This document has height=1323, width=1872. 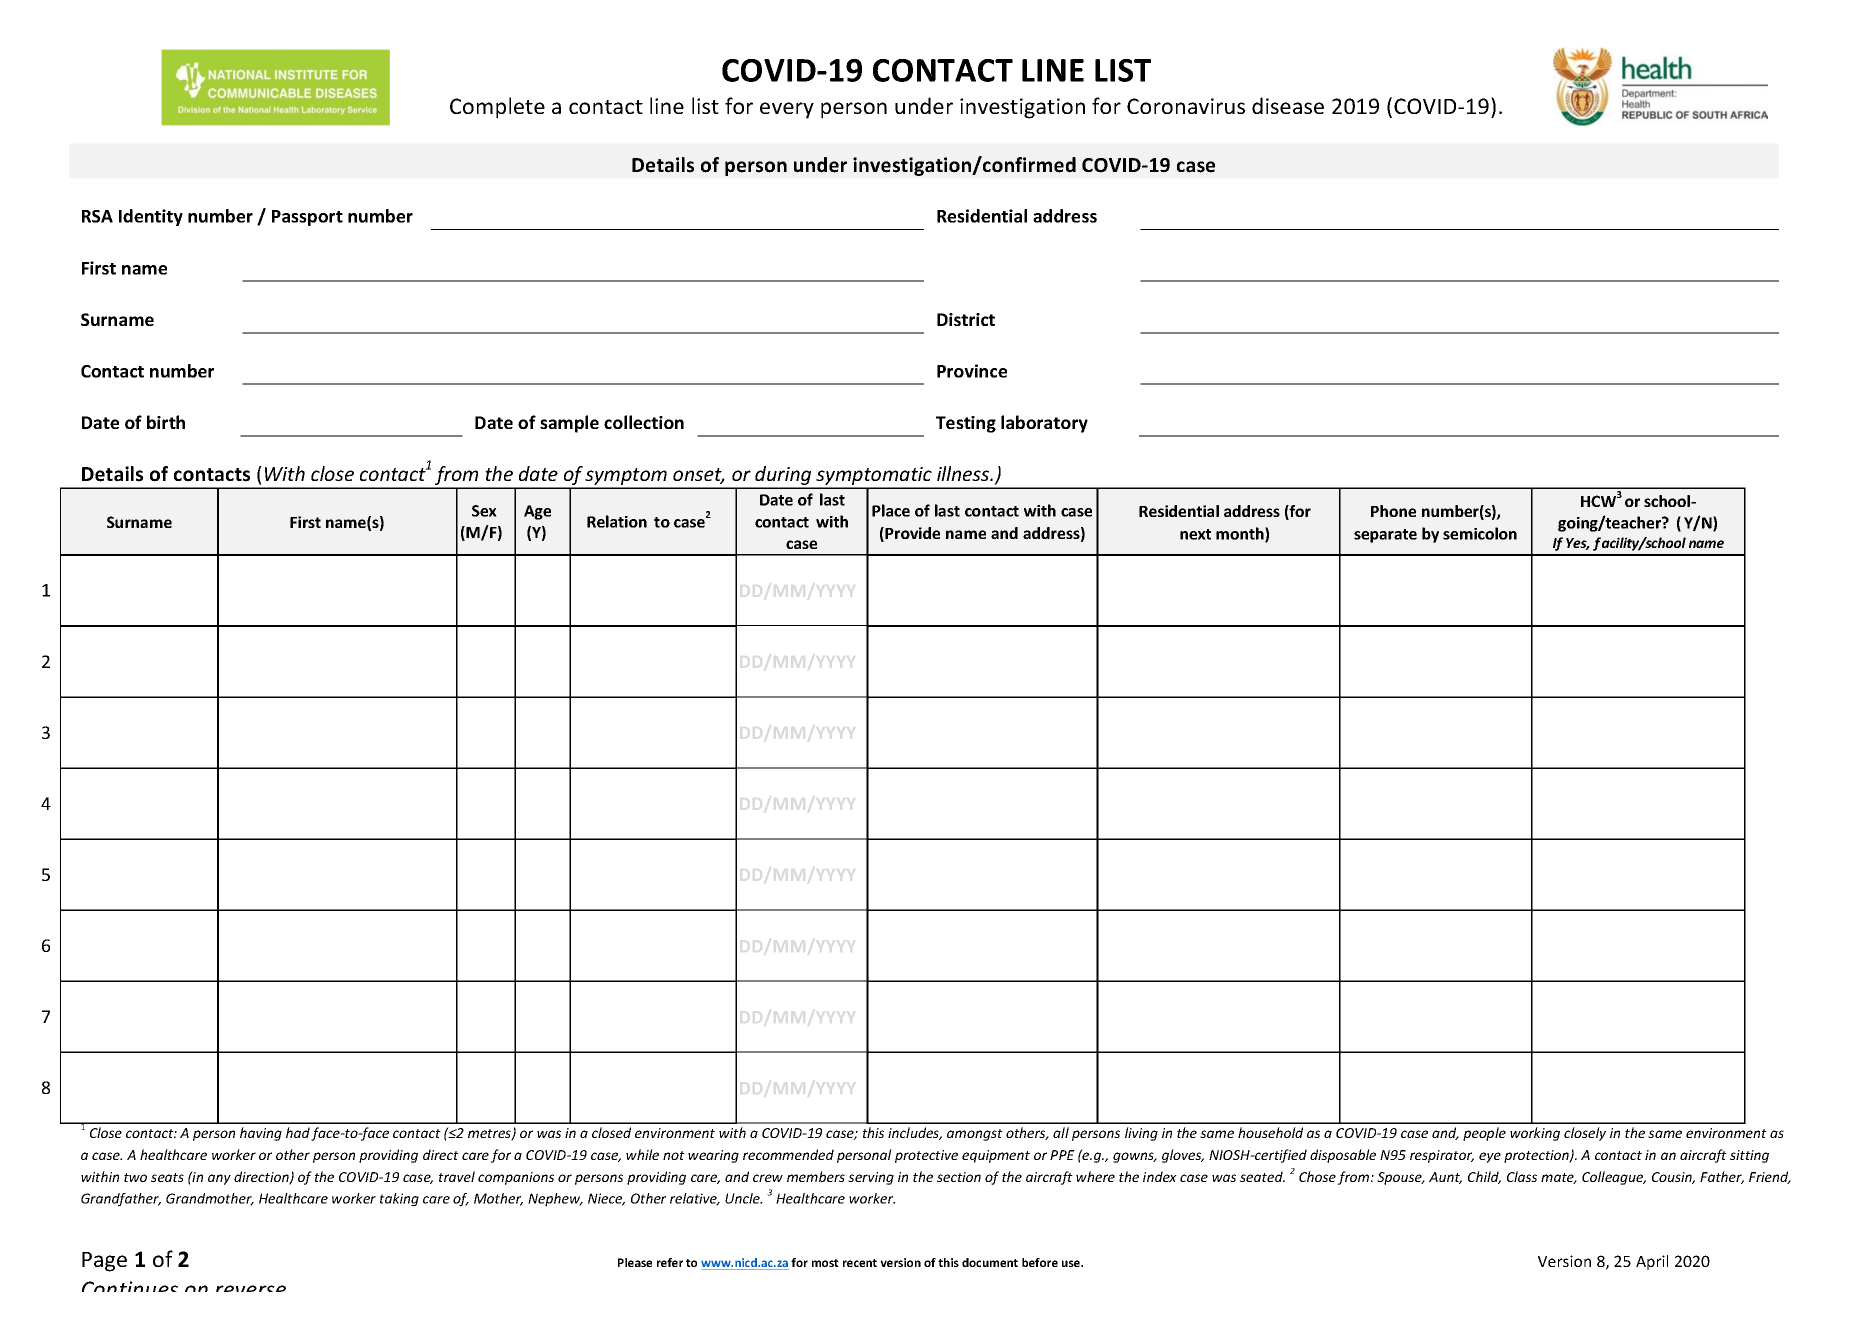 What do you see at coordinates (1480, 533) in the document?
I see `semicolon` at bounding box center [1480, 533].
